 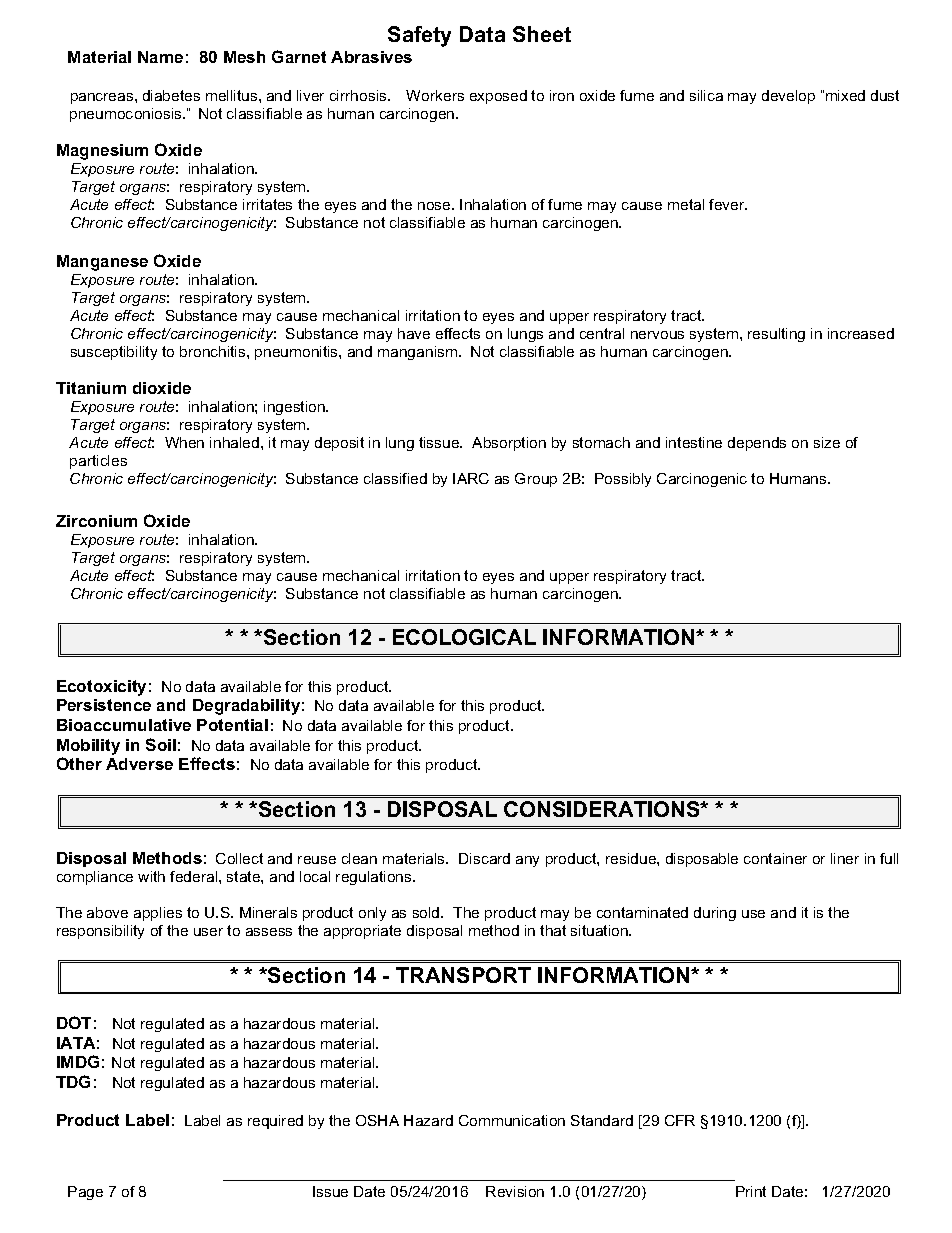 I want to click on When, so click(x=184, y=442).
